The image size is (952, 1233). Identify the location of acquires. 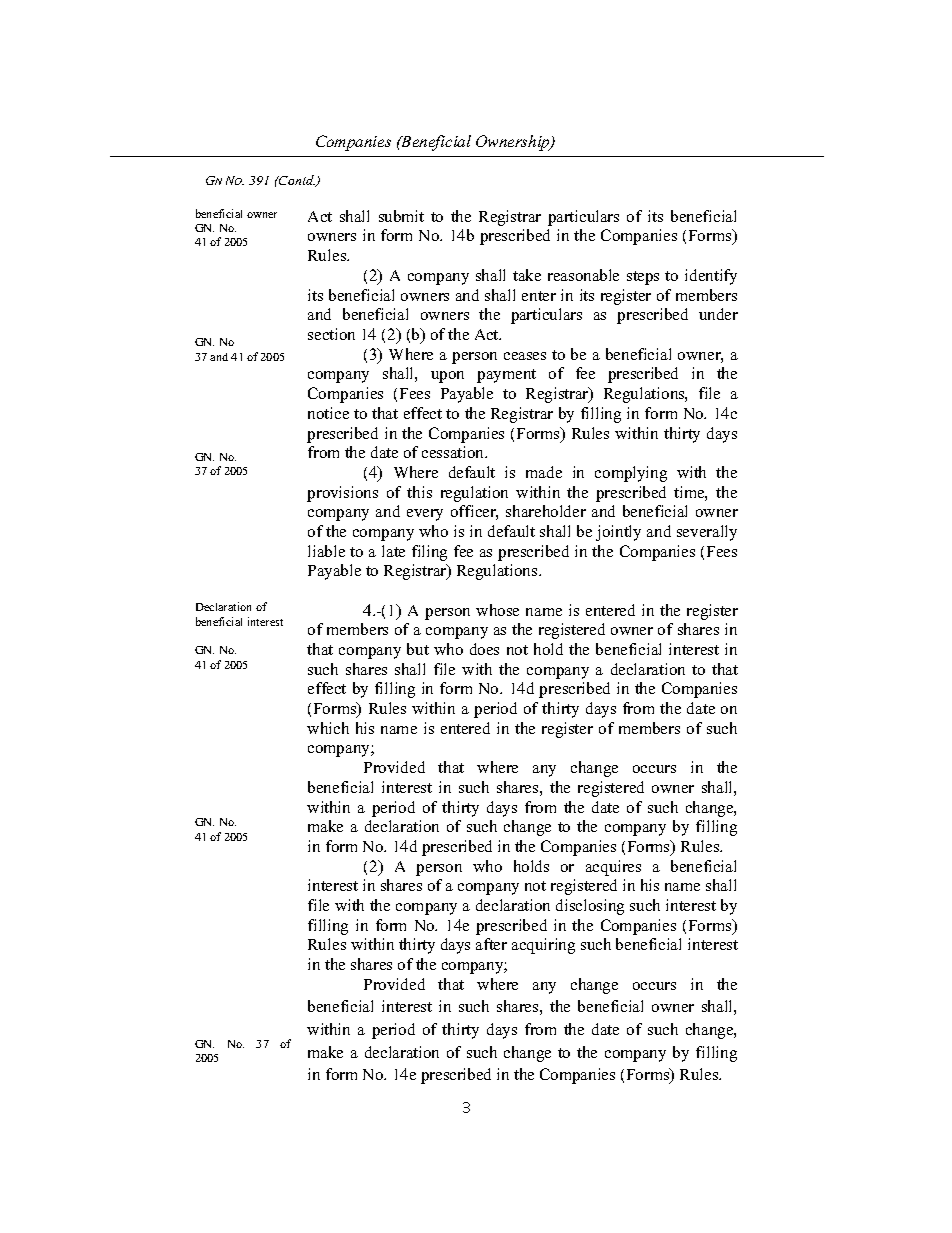
(613, 868).
